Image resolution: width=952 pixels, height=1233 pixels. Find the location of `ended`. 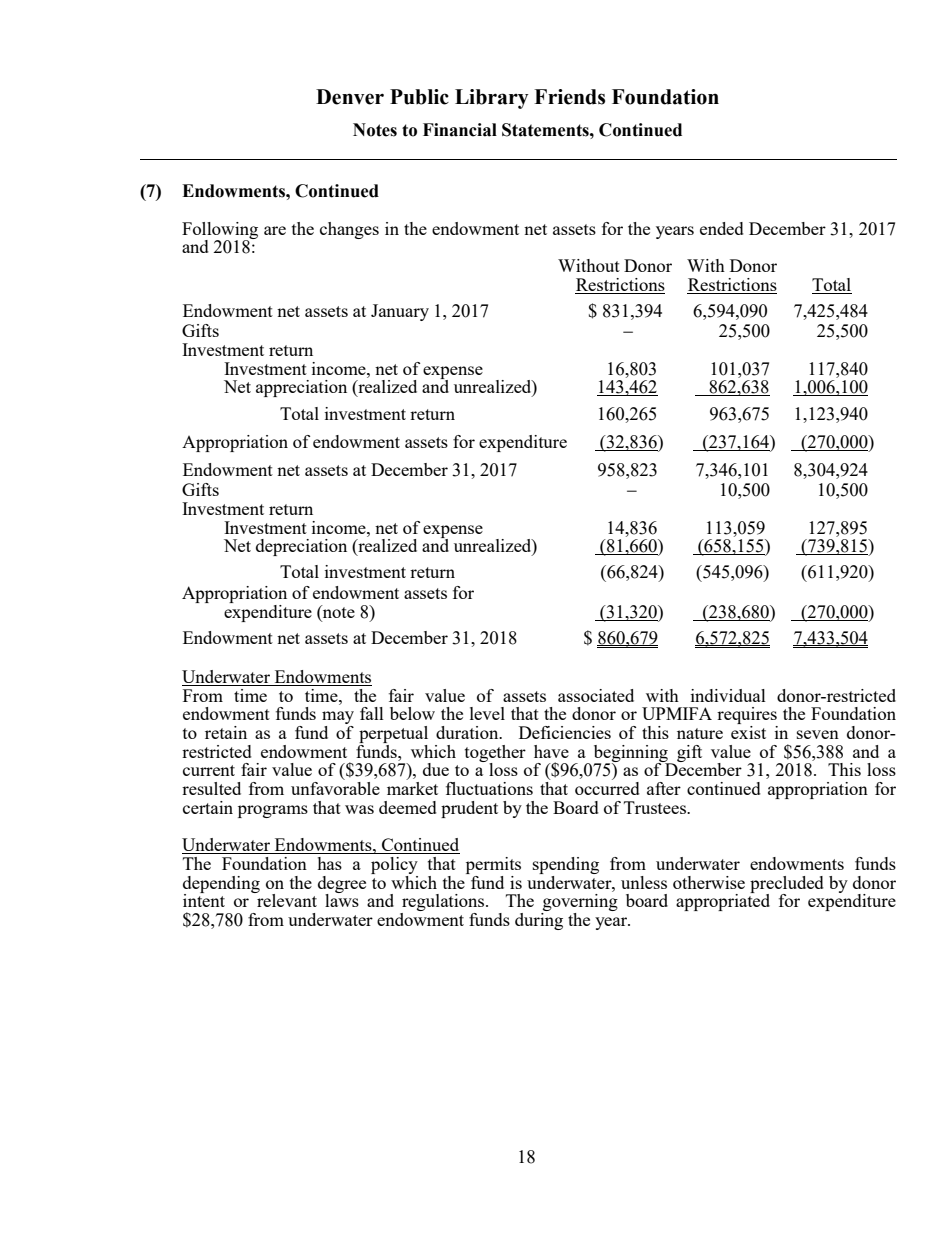

ended is located at coordinates (722, 228).
